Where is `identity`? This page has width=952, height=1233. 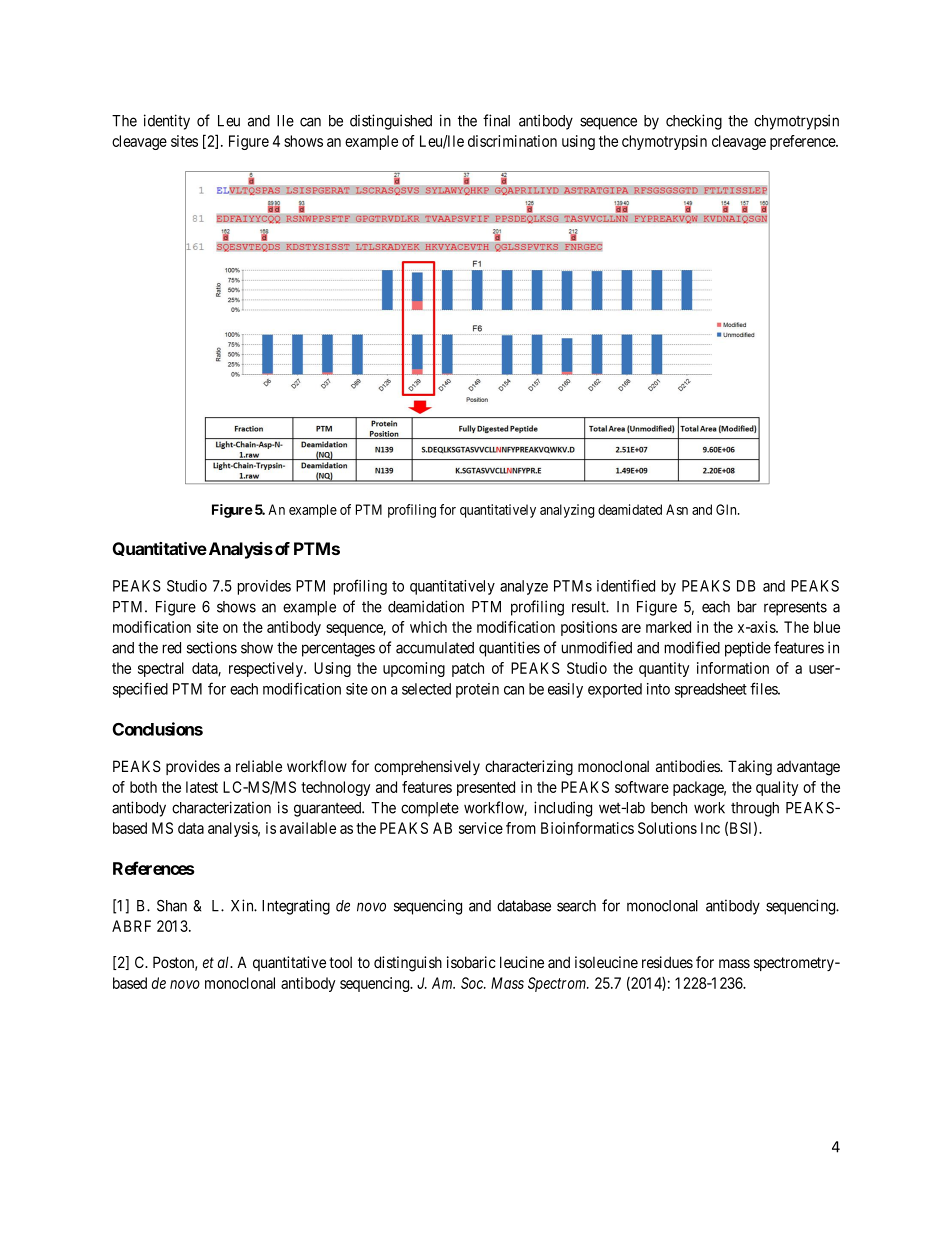
identity is located at coordinates (167, 122).
